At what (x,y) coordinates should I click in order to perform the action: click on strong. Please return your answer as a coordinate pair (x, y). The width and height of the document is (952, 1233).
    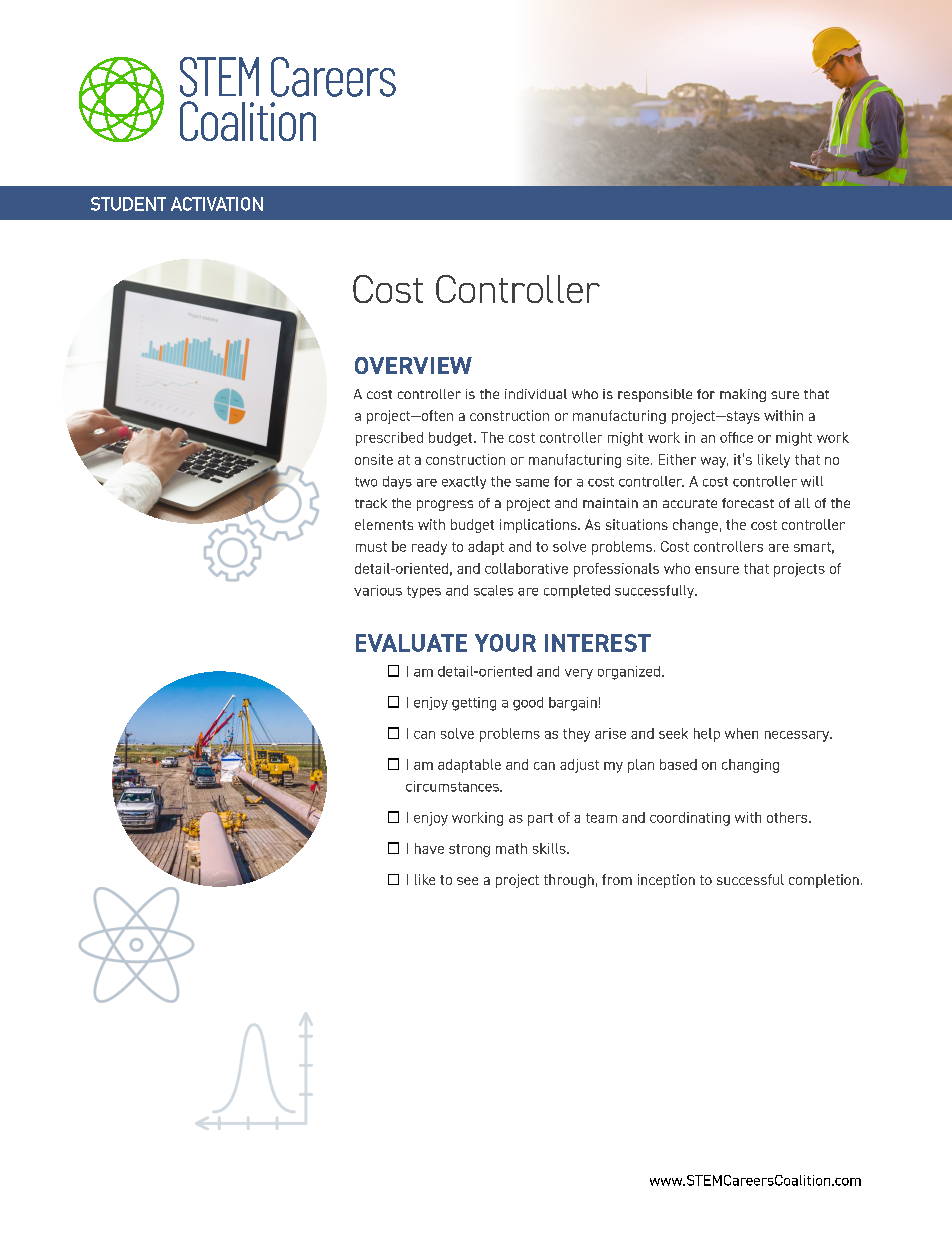
    Looking at the image, I should click on (469, 850).
